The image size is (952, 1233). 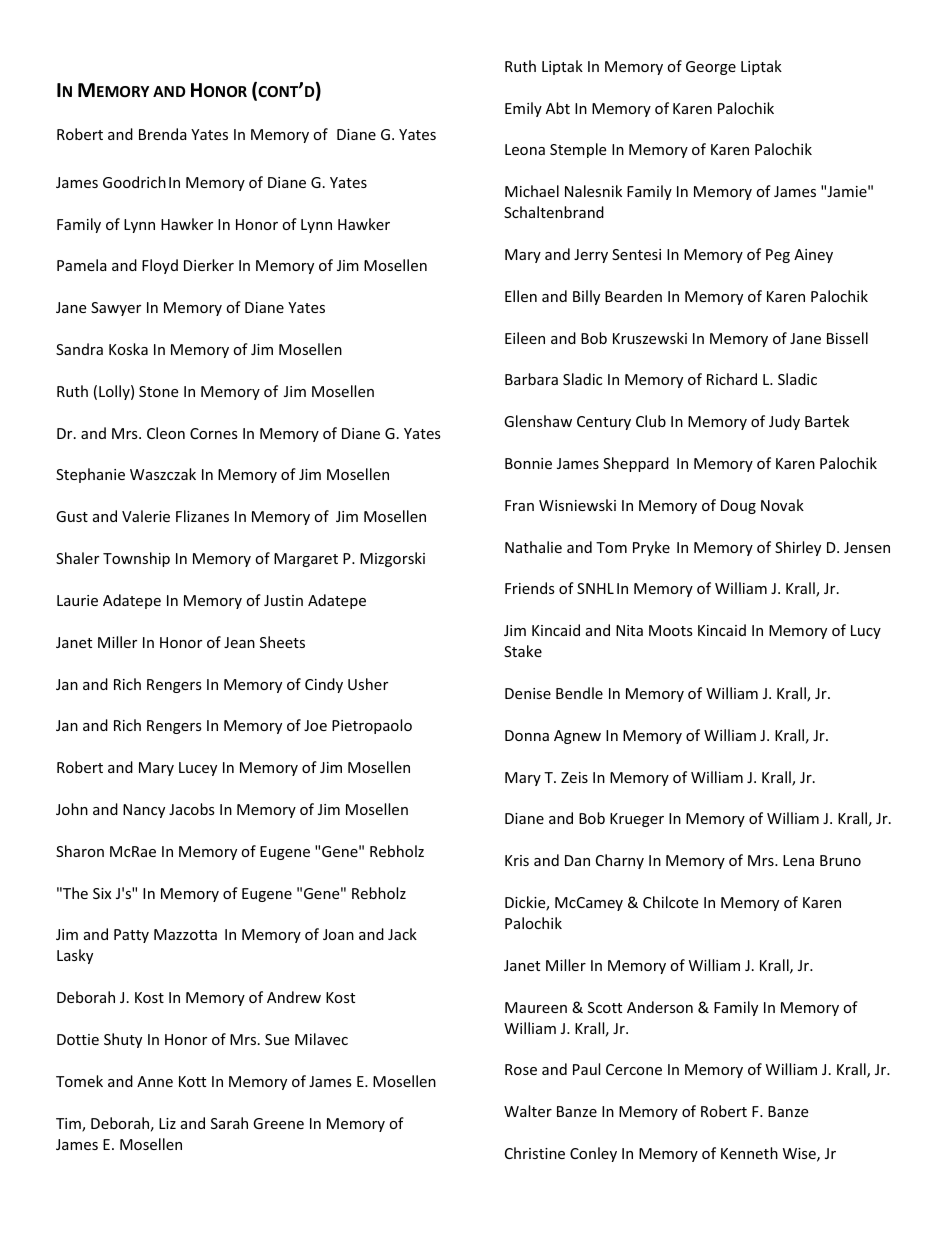 I want to click on Friends, so click(x=530, y=588).
